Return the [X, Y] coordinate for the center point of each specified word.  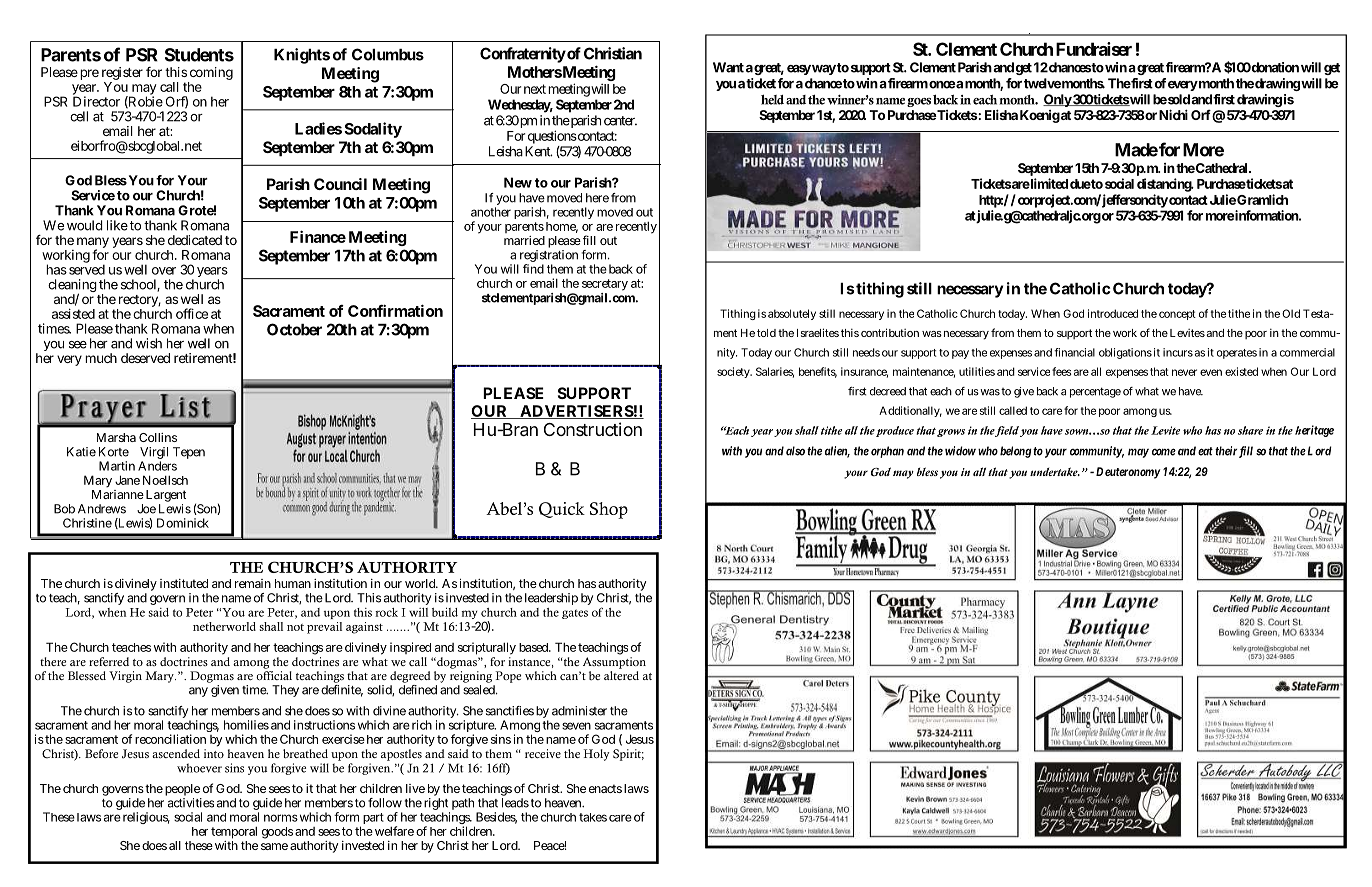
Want [728, 67]
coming [210, 75]
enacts [605, 788]
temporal [234, 833]
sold [1179, 99]
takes [593, 817]
